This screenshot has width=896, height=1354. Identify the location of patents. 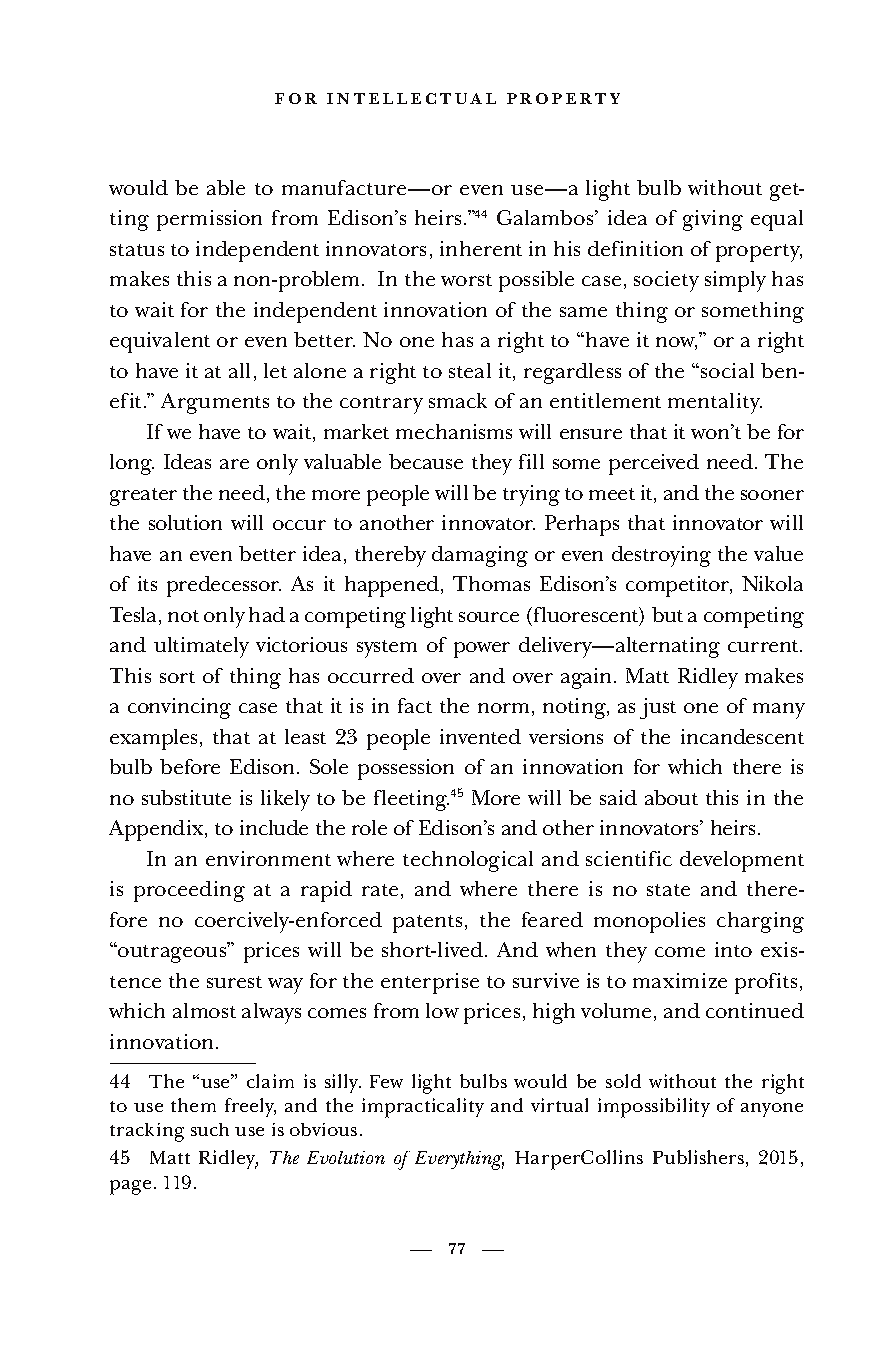
(427, 924).
